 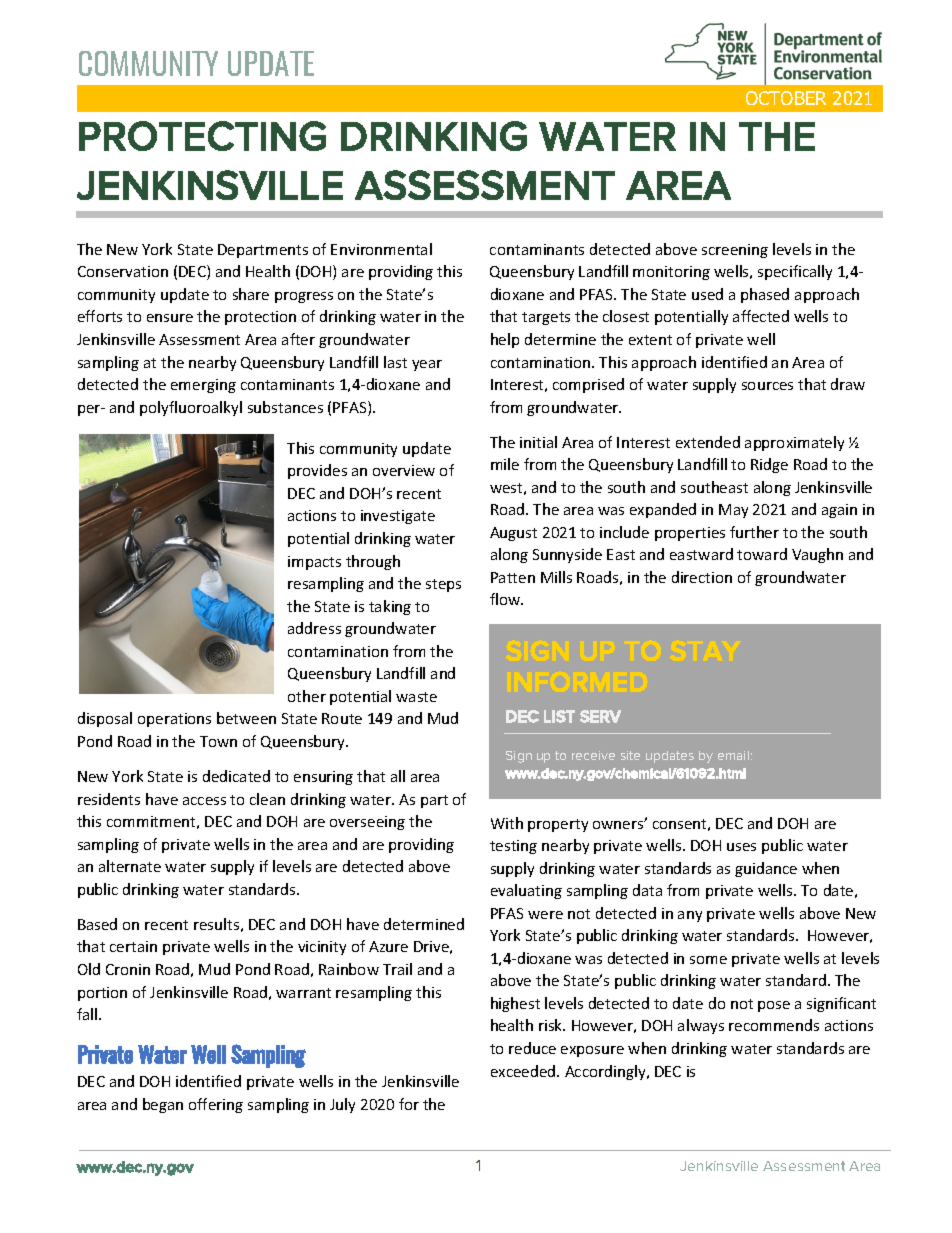 I want to click on direction, so click(x=702, y=577).
